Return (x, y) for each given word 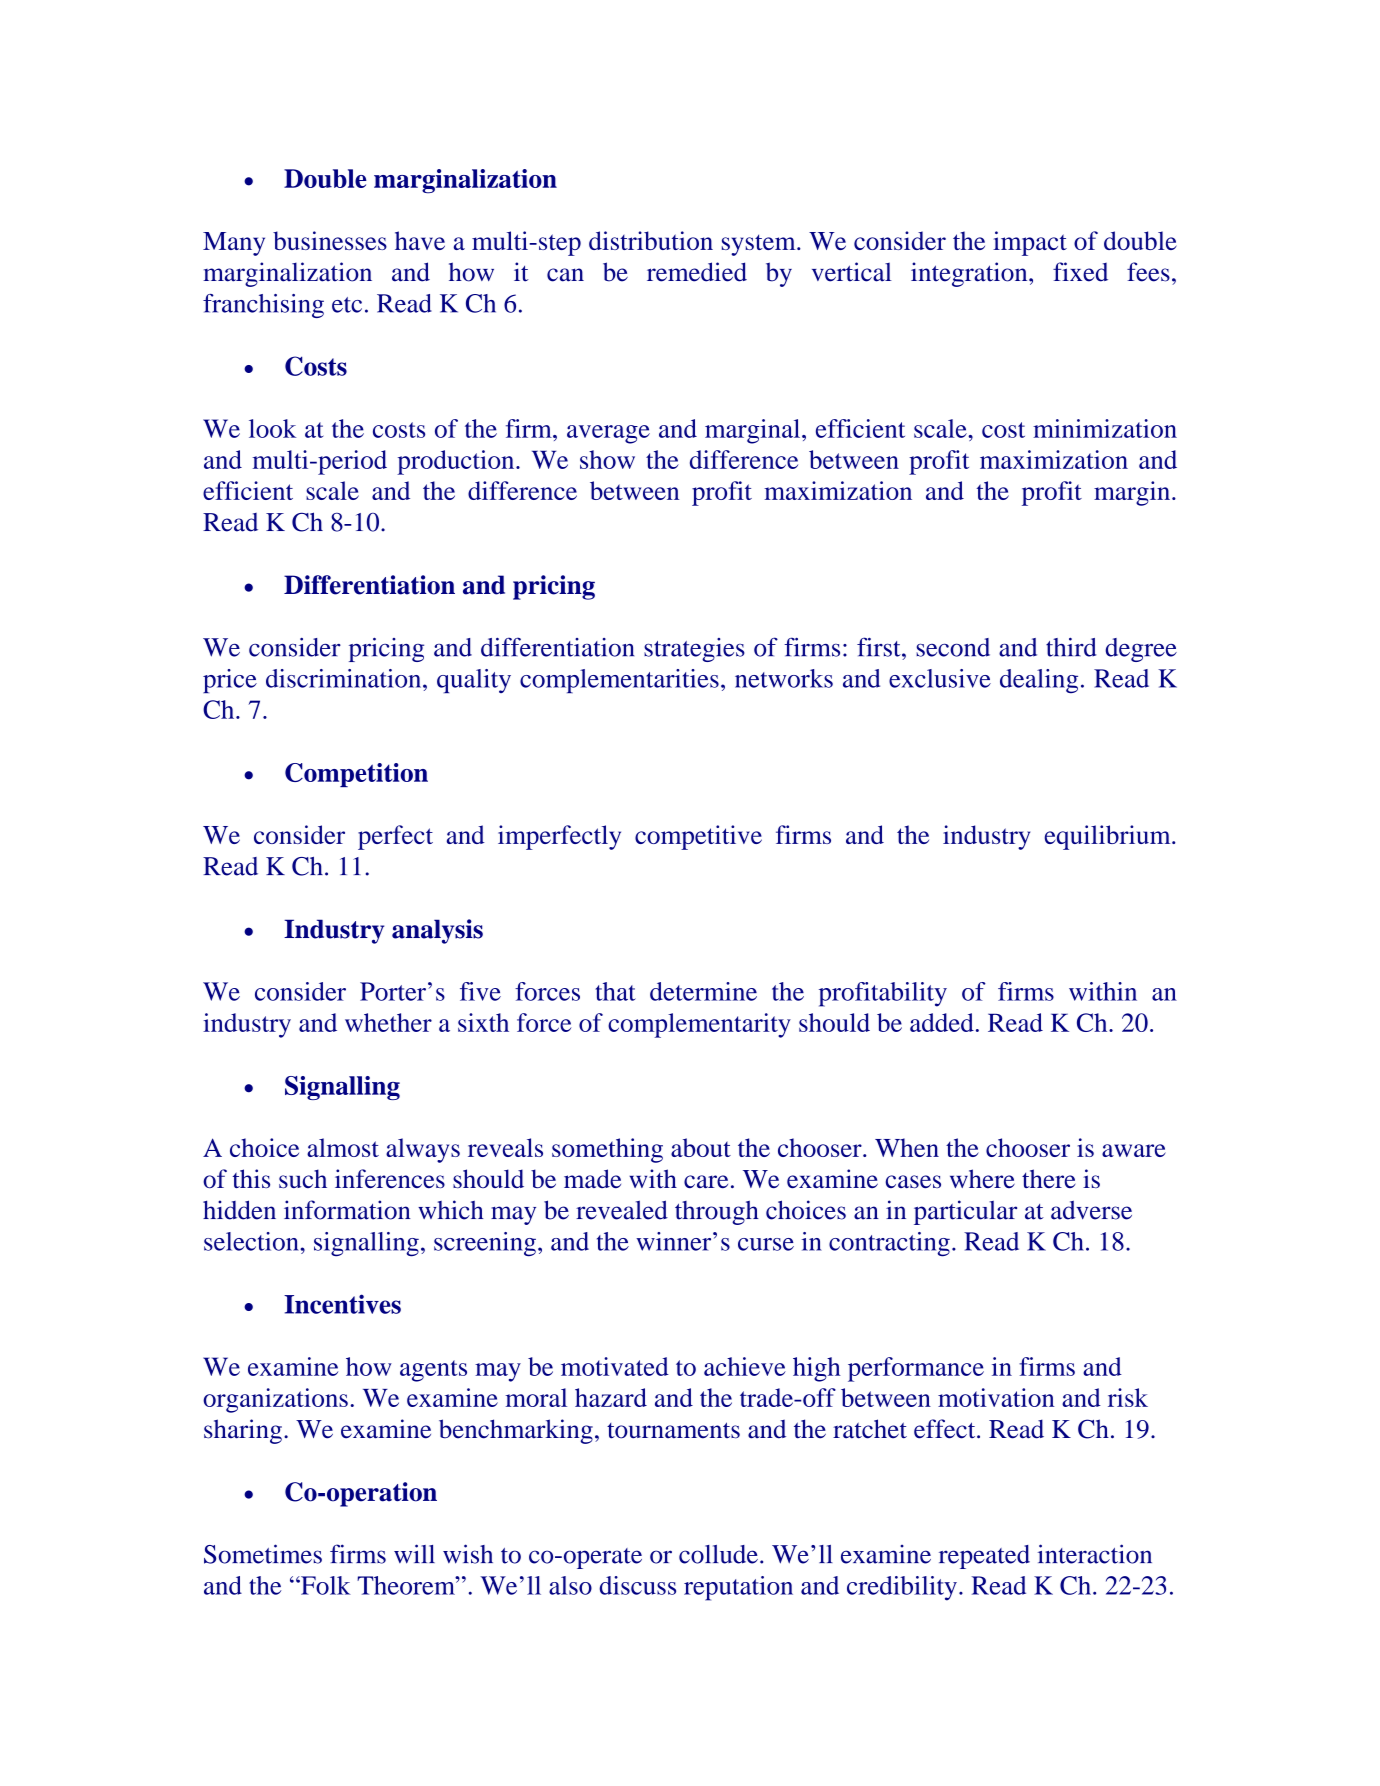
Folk (325, 1585)
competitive (698, 837)
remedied (697, 272)
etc (347, 305)
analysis (437, 931)
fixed (1080, 272)
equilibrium (1108, 837)
